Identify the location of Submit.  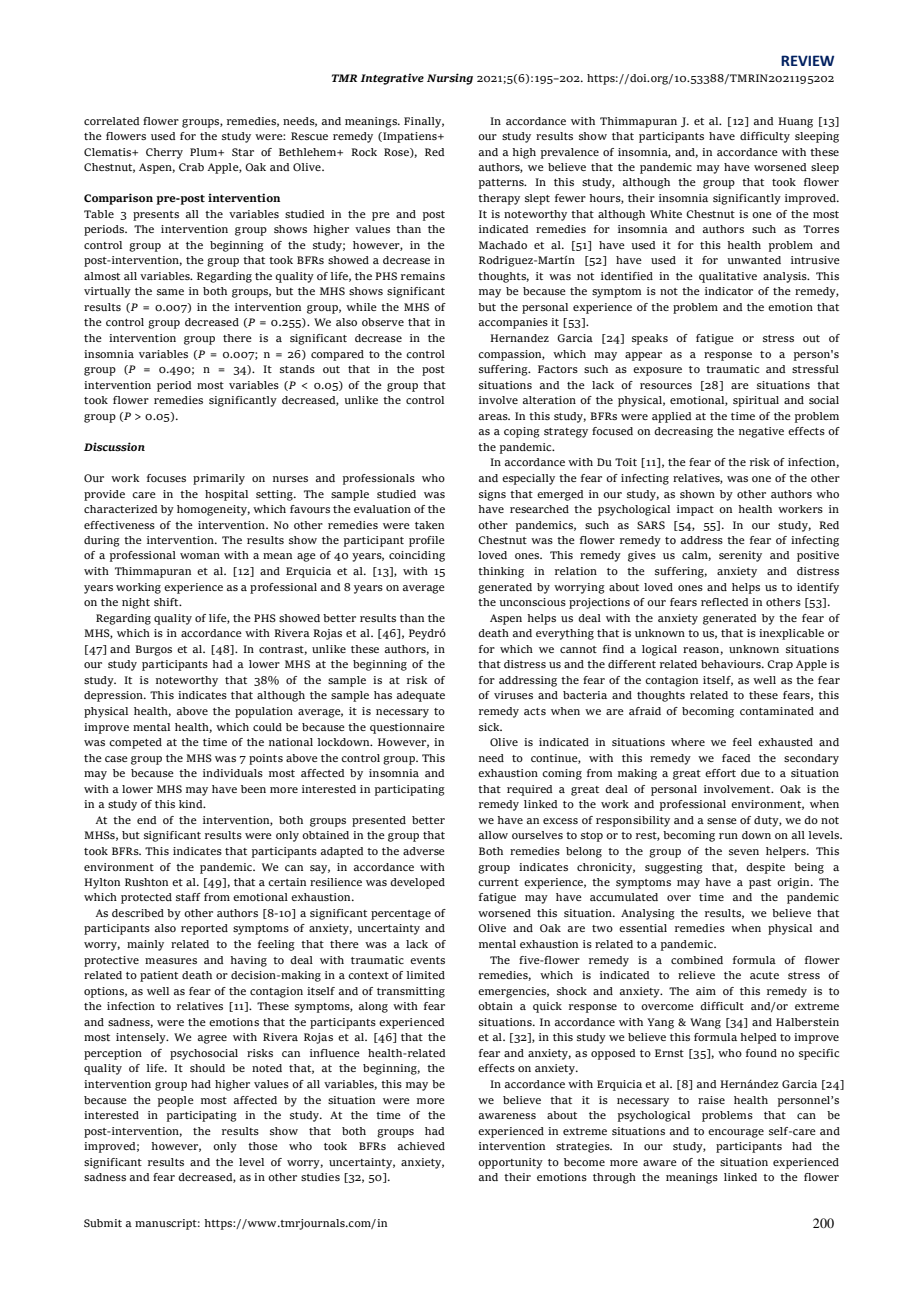
(103, 1223).
